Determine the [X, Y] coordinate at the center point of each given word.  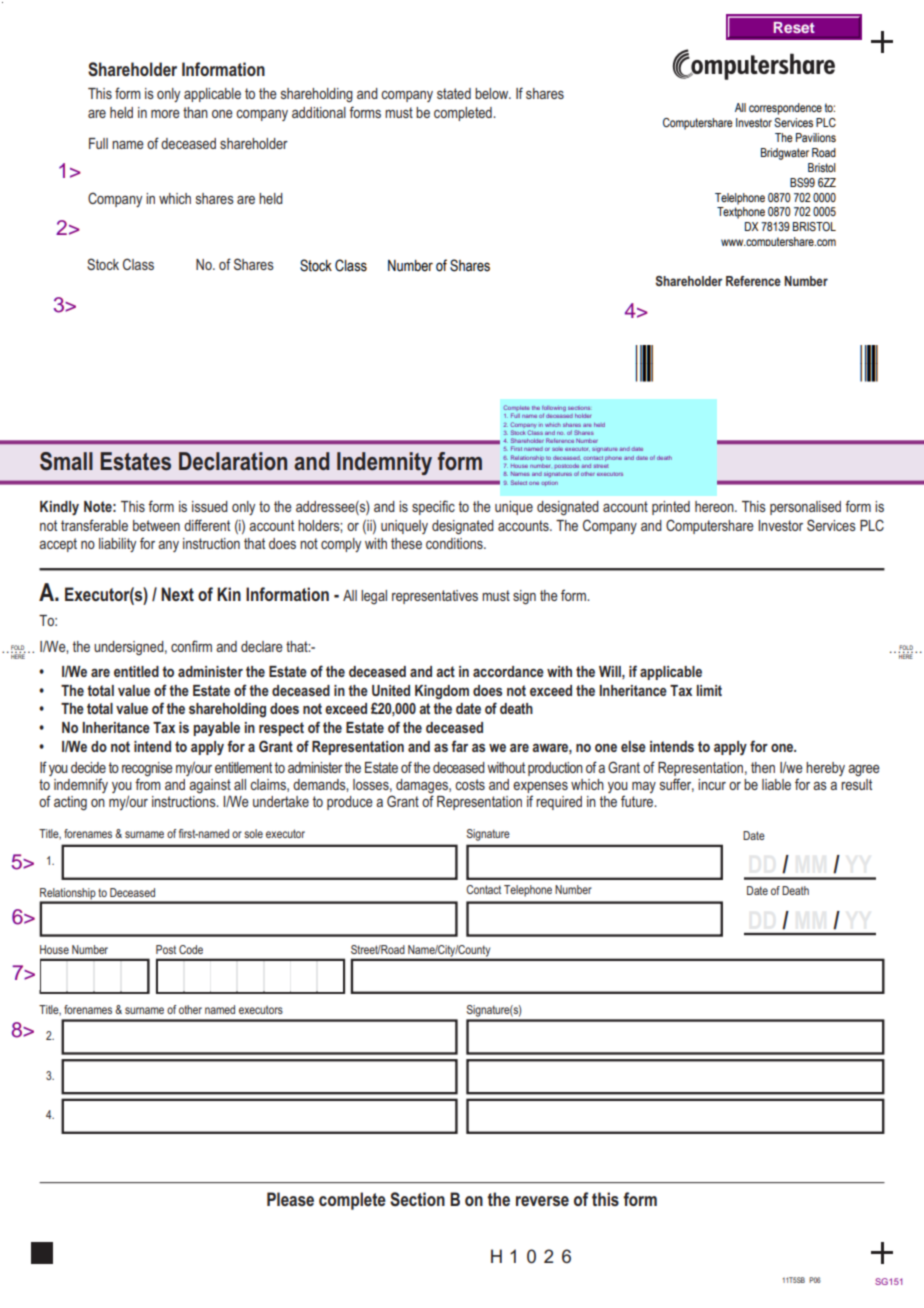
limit [709, 690]
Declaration [233, 461]
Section [417, 1199]
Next [177, 594]
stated [454, 93]
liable [776, 784]
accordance [508, 671]
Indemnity [384, 463]
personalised [805, 508]
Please [290, 1199]
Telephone [528, 891]
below [493, 93]
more [165, 114]
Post [166, 949]
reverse [542, 1201]
